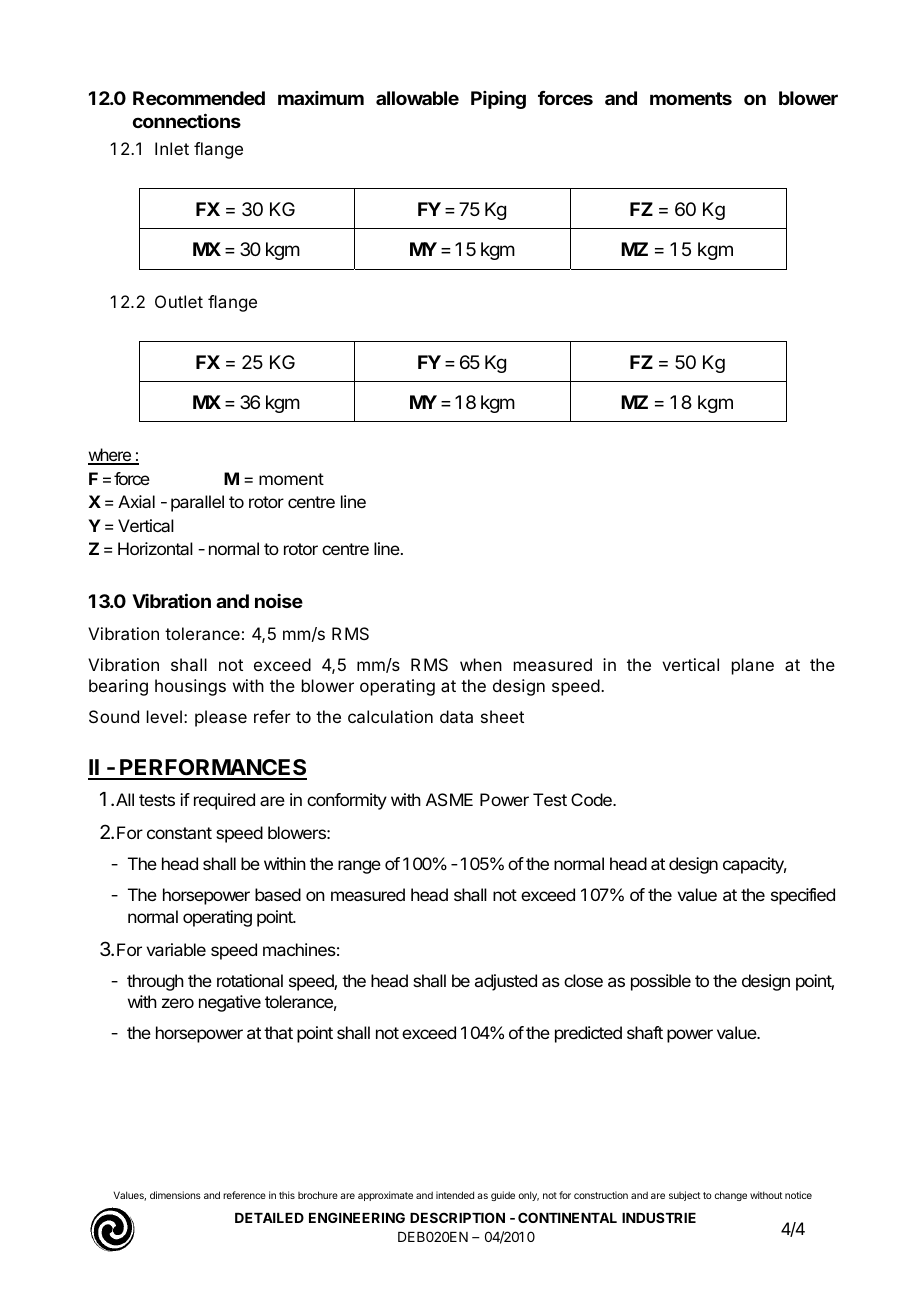  I want to click on dimensions, so click(175, 1195).
